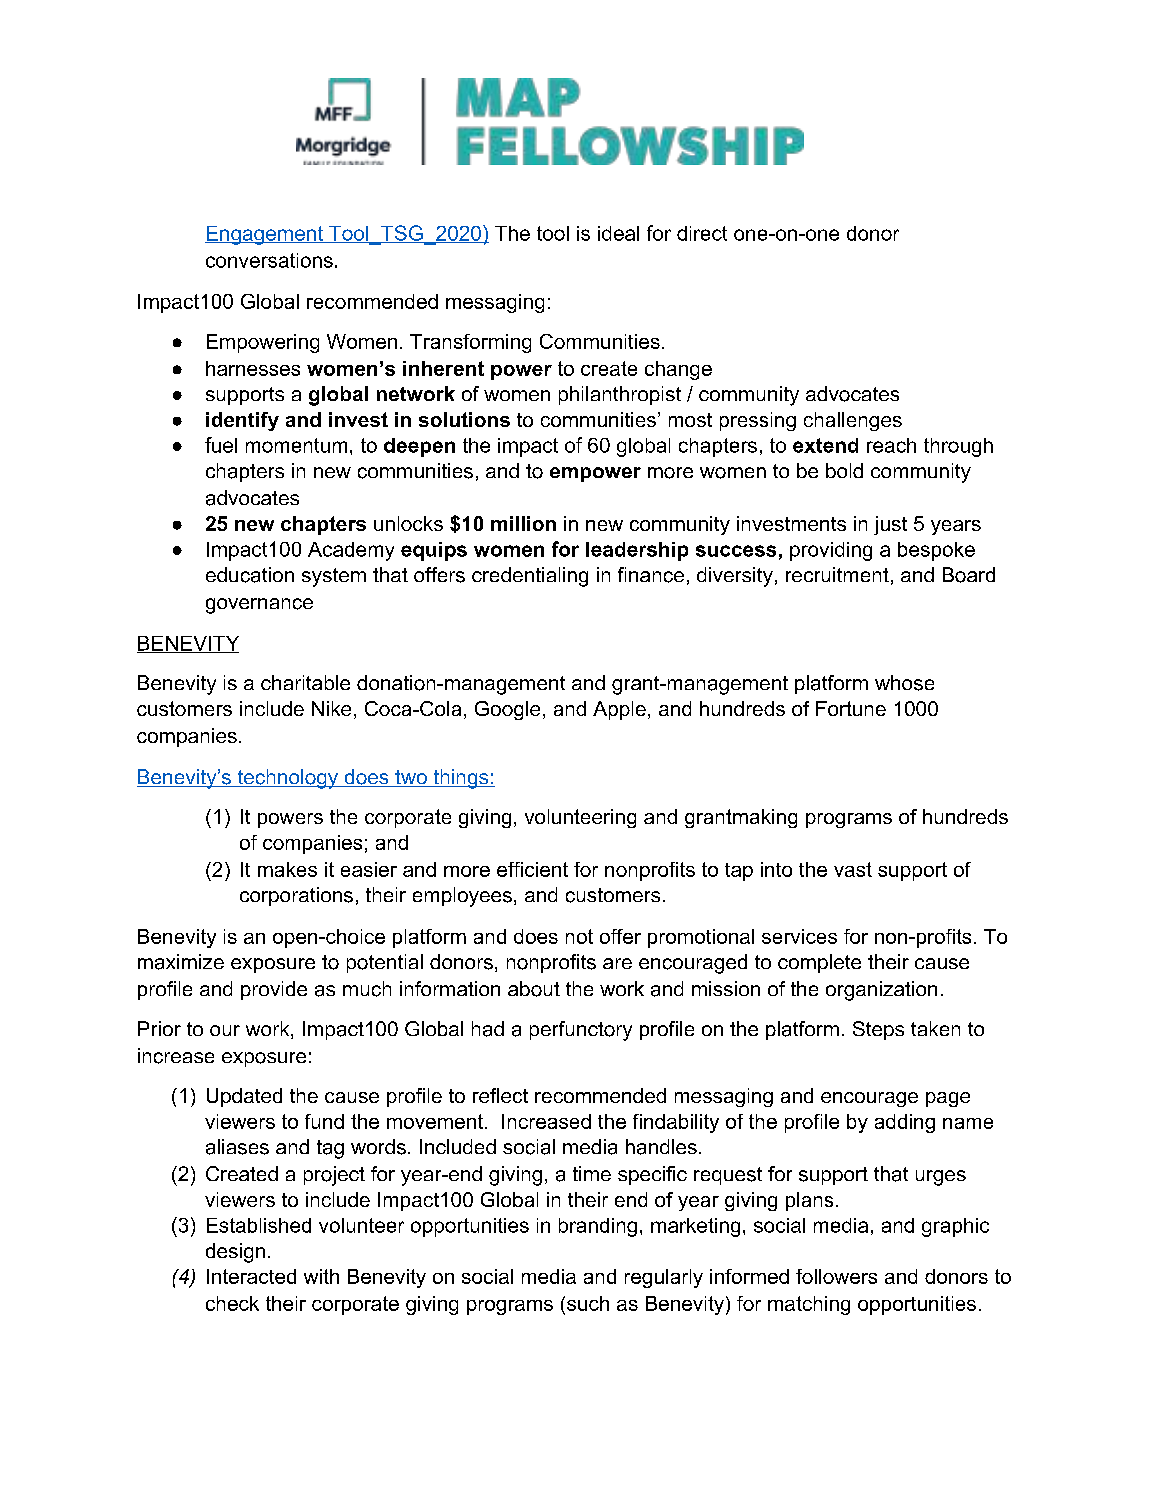  What do you see at coordinates (618, 233) in the screenshot?
I see `ideal` at bounding box center [618, 233].
